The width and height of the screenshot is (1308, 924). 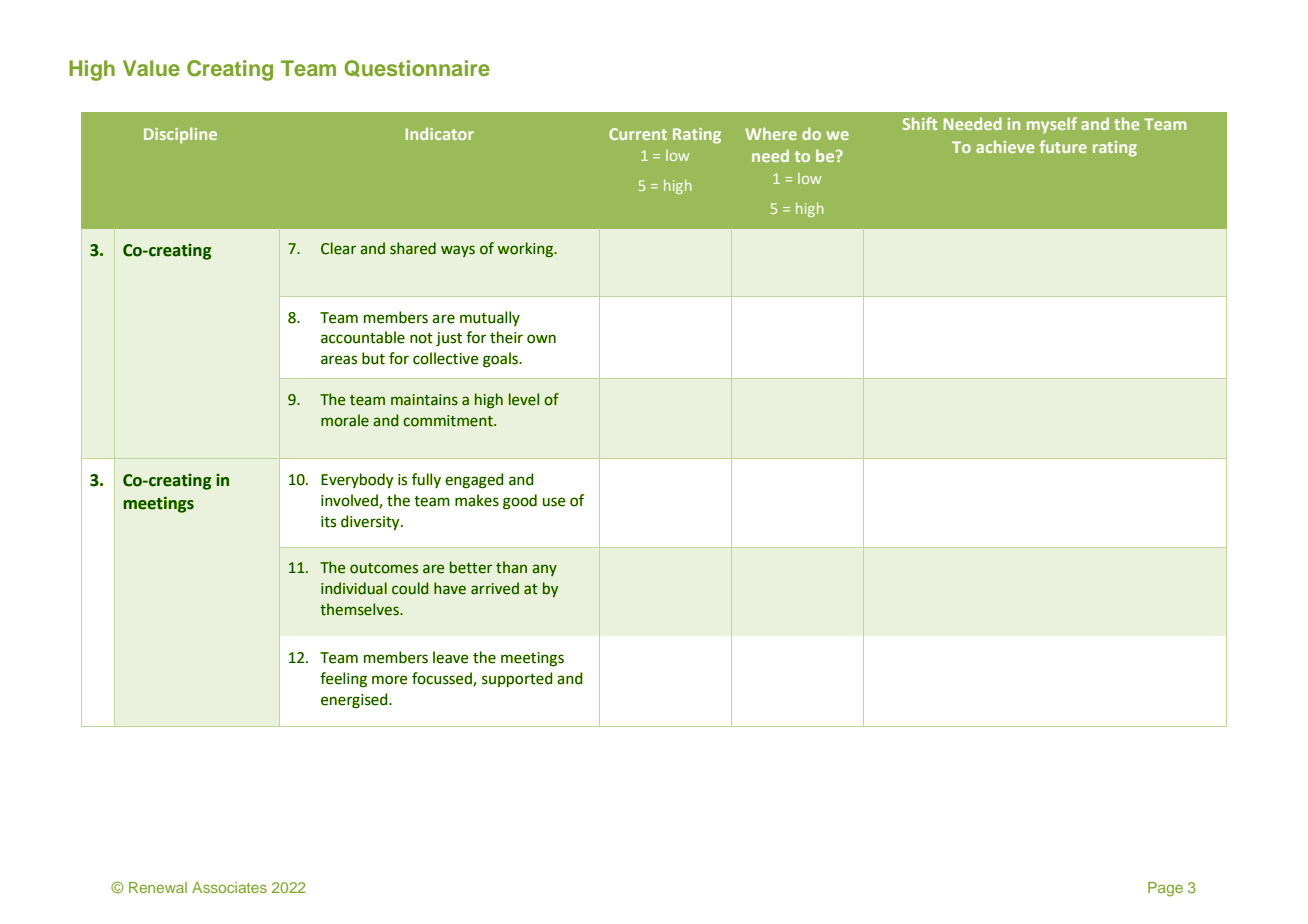 What do you see at coordinates (229, 887) in the screenshot?
I see `Associates` at bounding box center [229, 887].
